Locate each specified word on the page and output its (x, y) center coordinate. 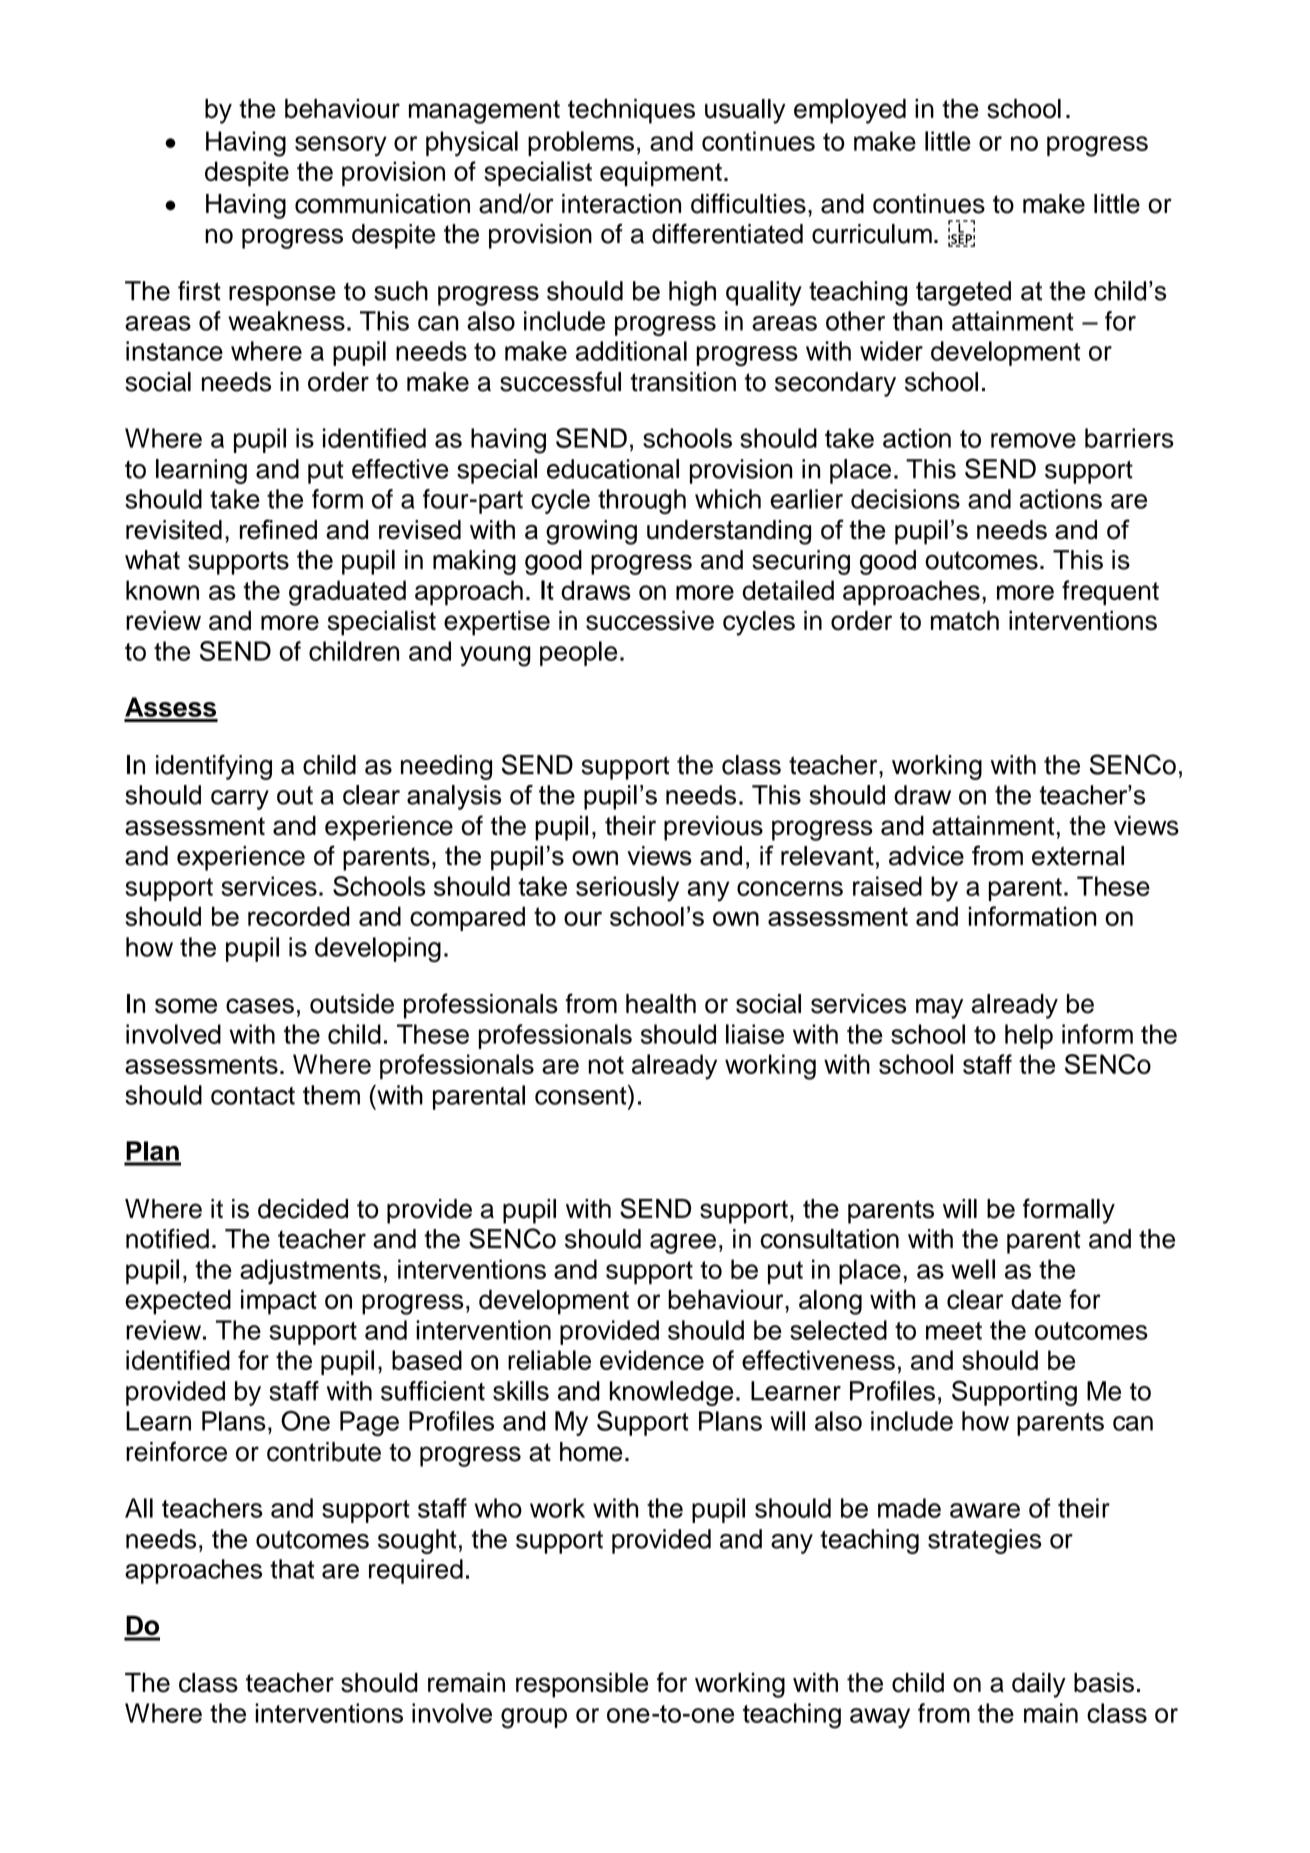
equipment (661, 174)
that (292, 1569)
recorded (299, 916)
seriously (627, 889)
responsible (582, 1685)
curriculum (872, 234)
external (1078, 856)
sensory (341, 146)
